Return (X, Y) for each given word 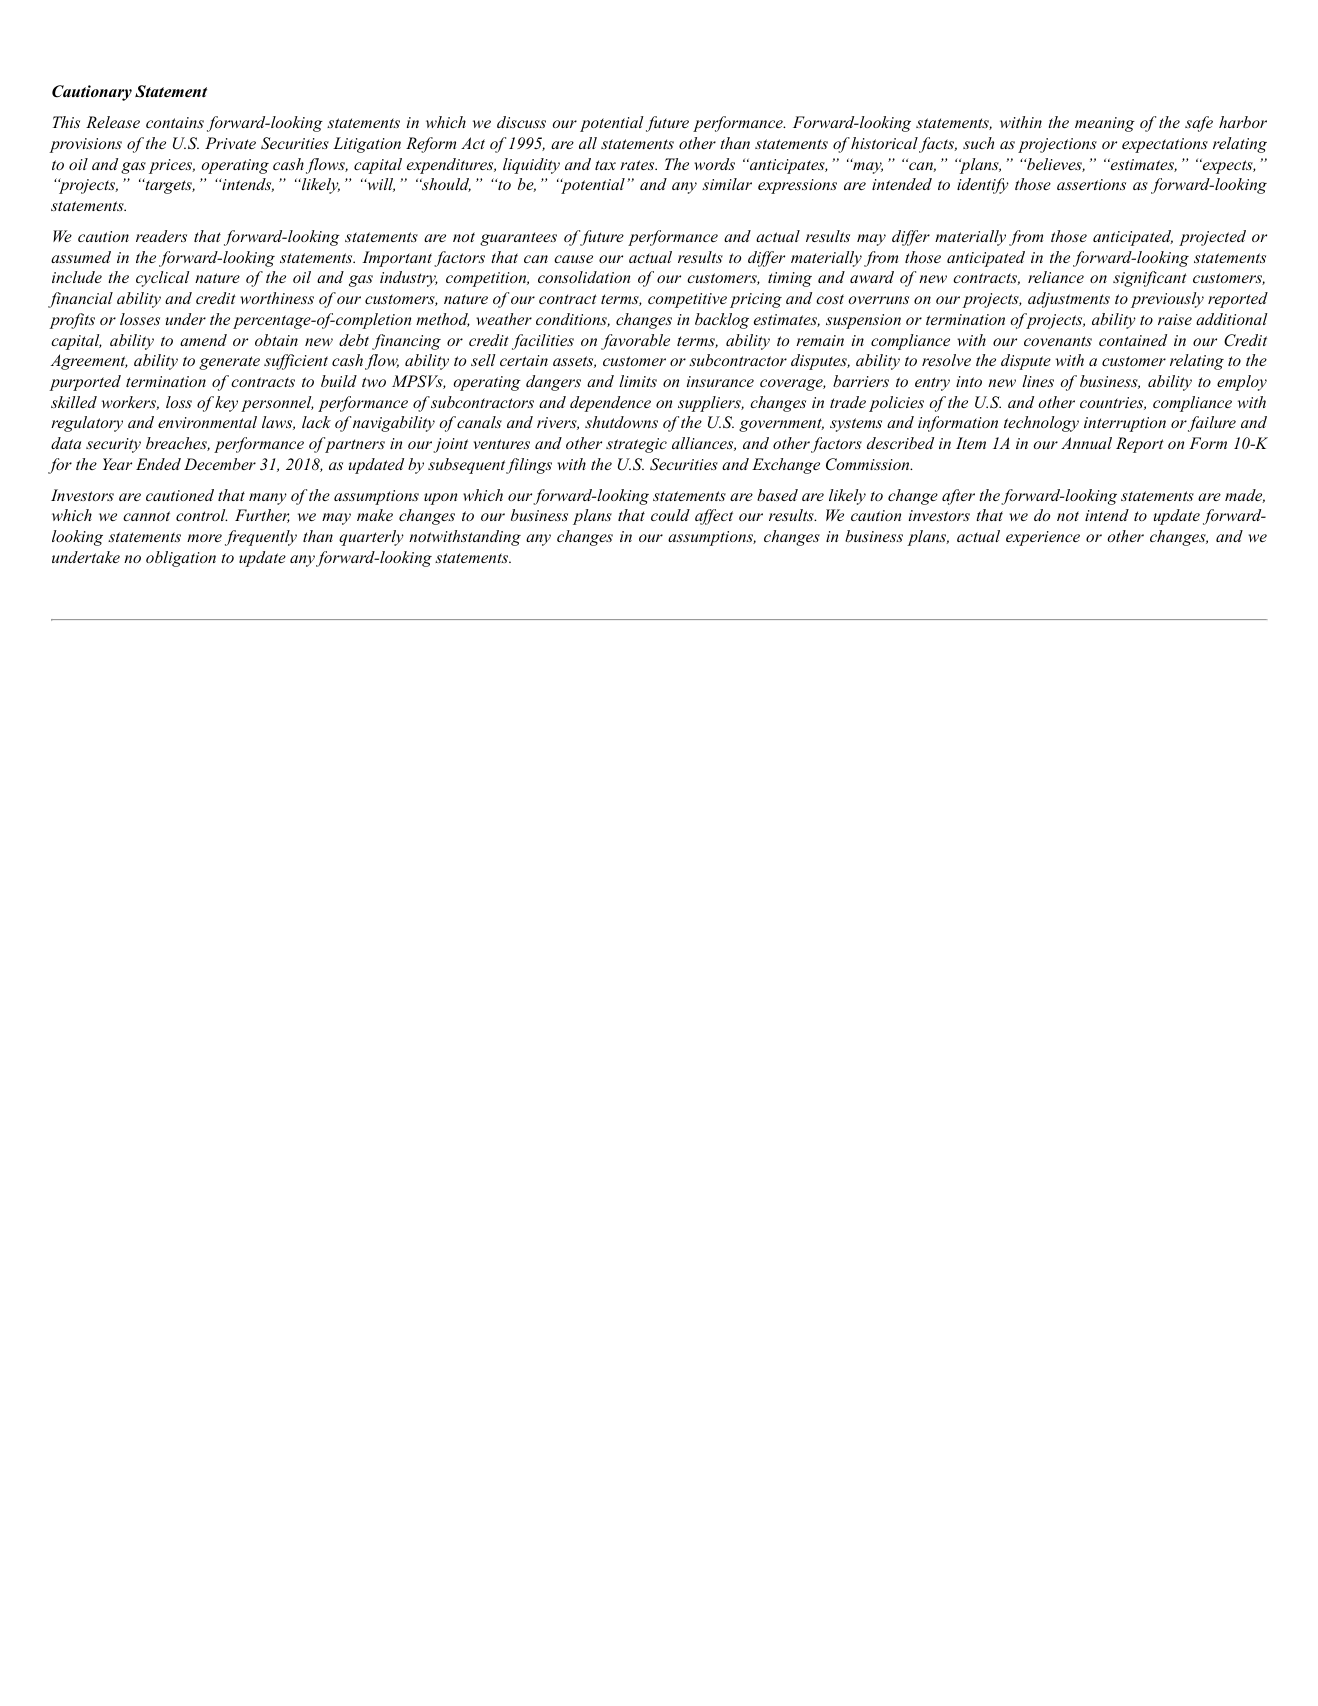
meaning (1105, 124)
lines (1038, 381)
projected (1212, 238)
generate (229, 363)
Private (230, 143)
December (220, 464)
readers (161, 236)
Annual (1086, 443)
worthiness (277, 298)
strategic (636, 445)
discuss (521, 122)
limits (638, 381)
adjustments (1069, 300)
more (204, 538)
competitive (687, 300)
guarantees (518, 239)
